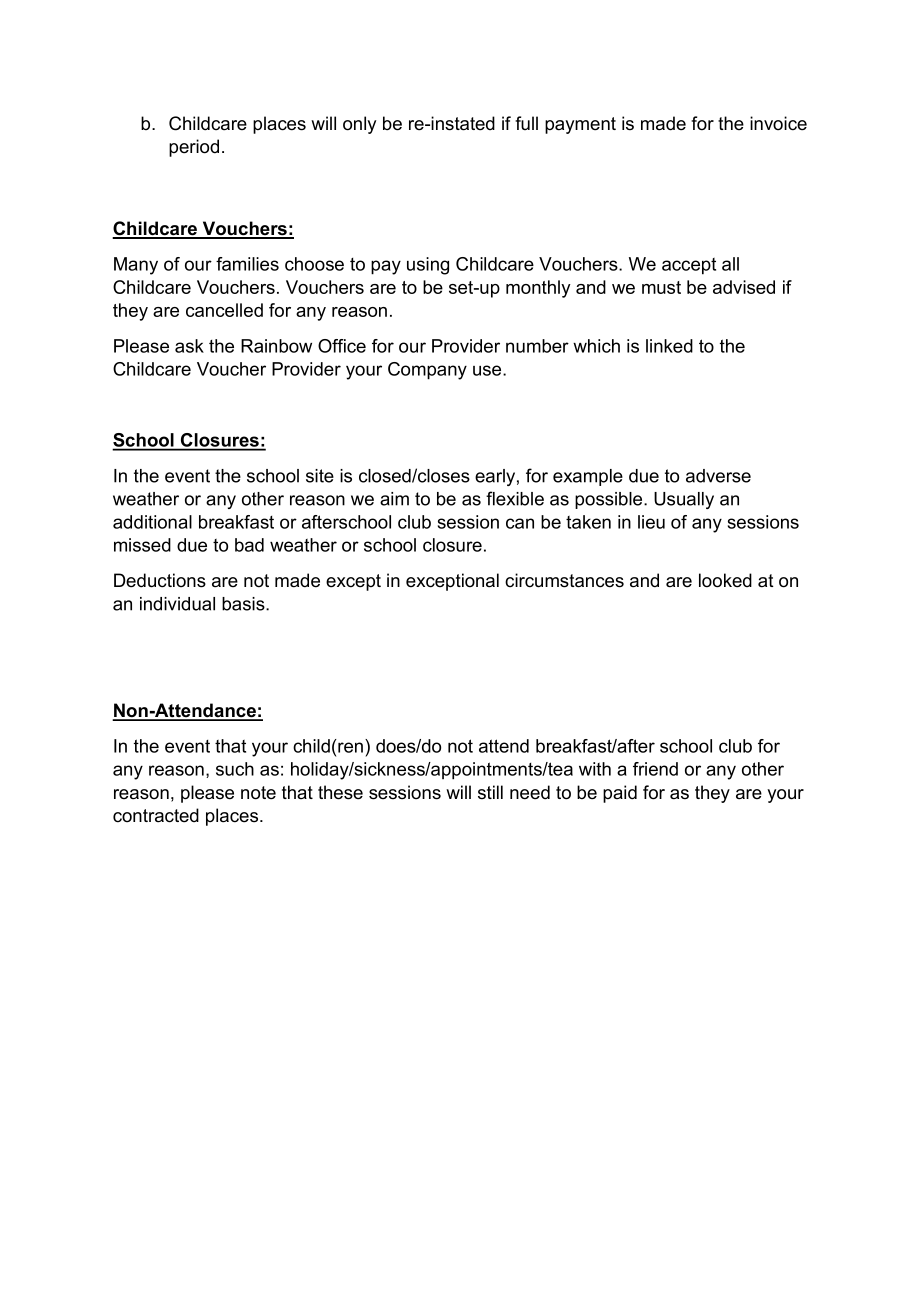  I want to click on full, so click(526, 123).
